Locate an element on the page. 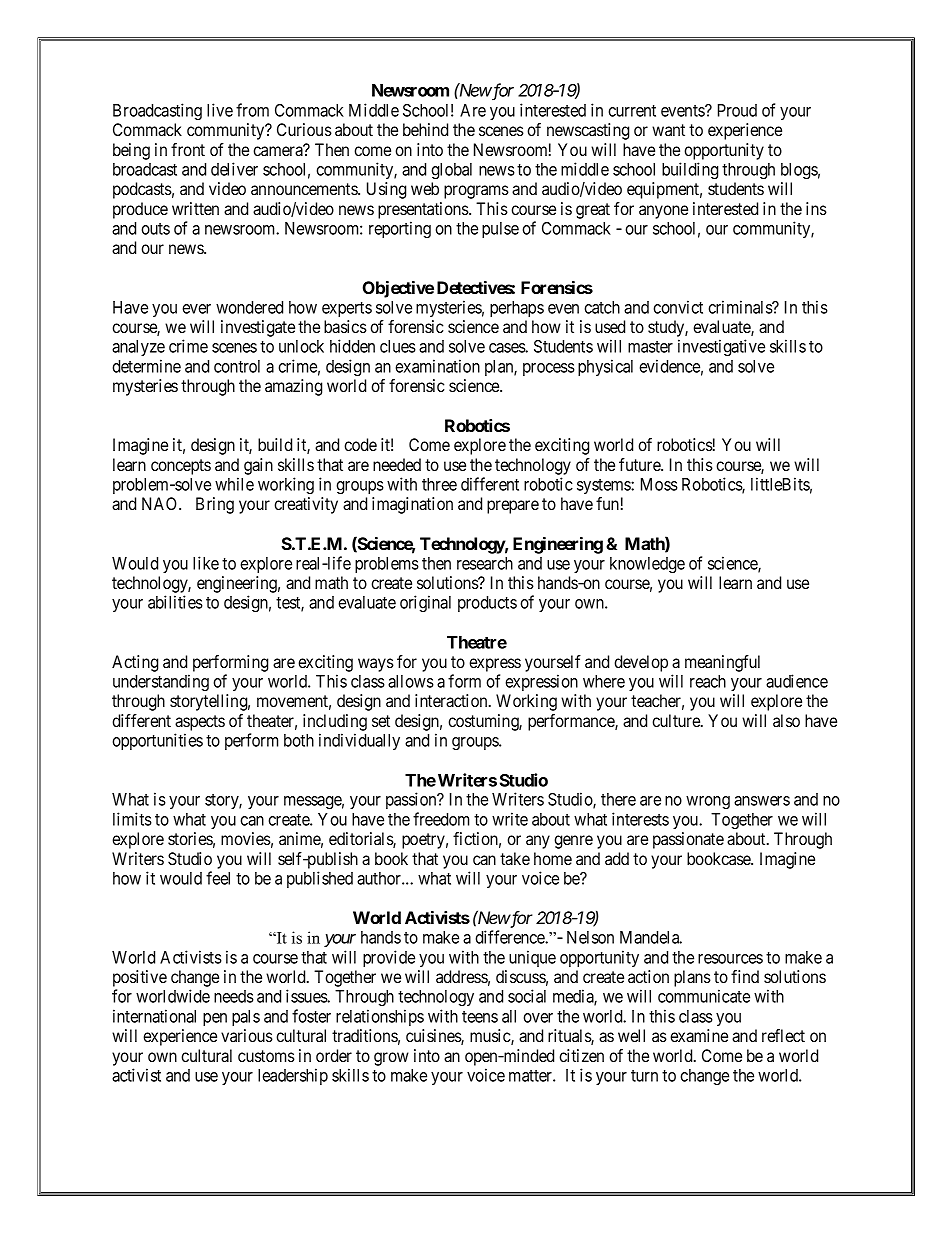  behind is located at coordinates (425, 129).
